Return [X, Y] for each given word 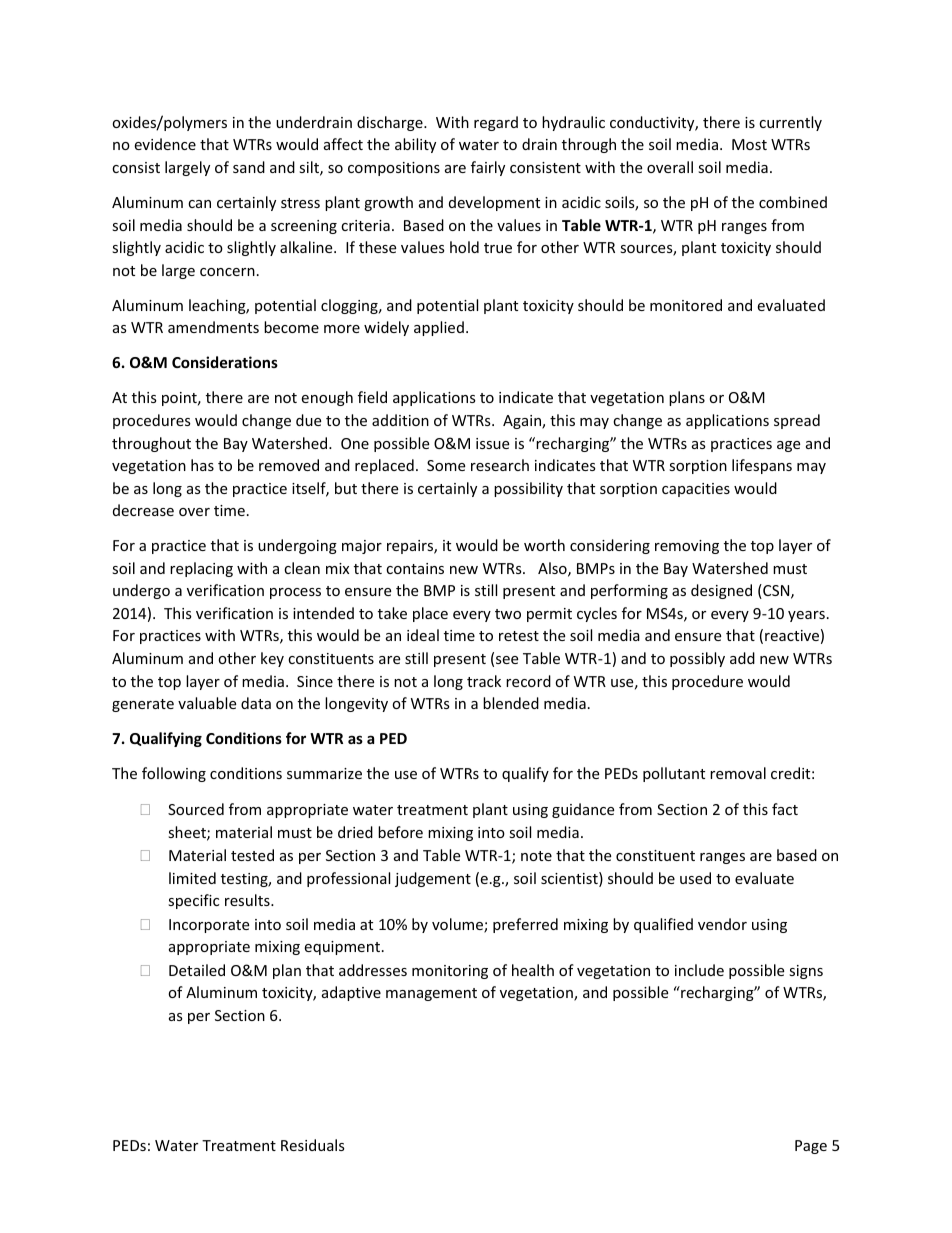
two [508, 614]
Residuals [313, 1145]
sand [249, 167]
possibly [697, 659]
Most [749, 144]
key [272, 659]
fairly [488, 168]
